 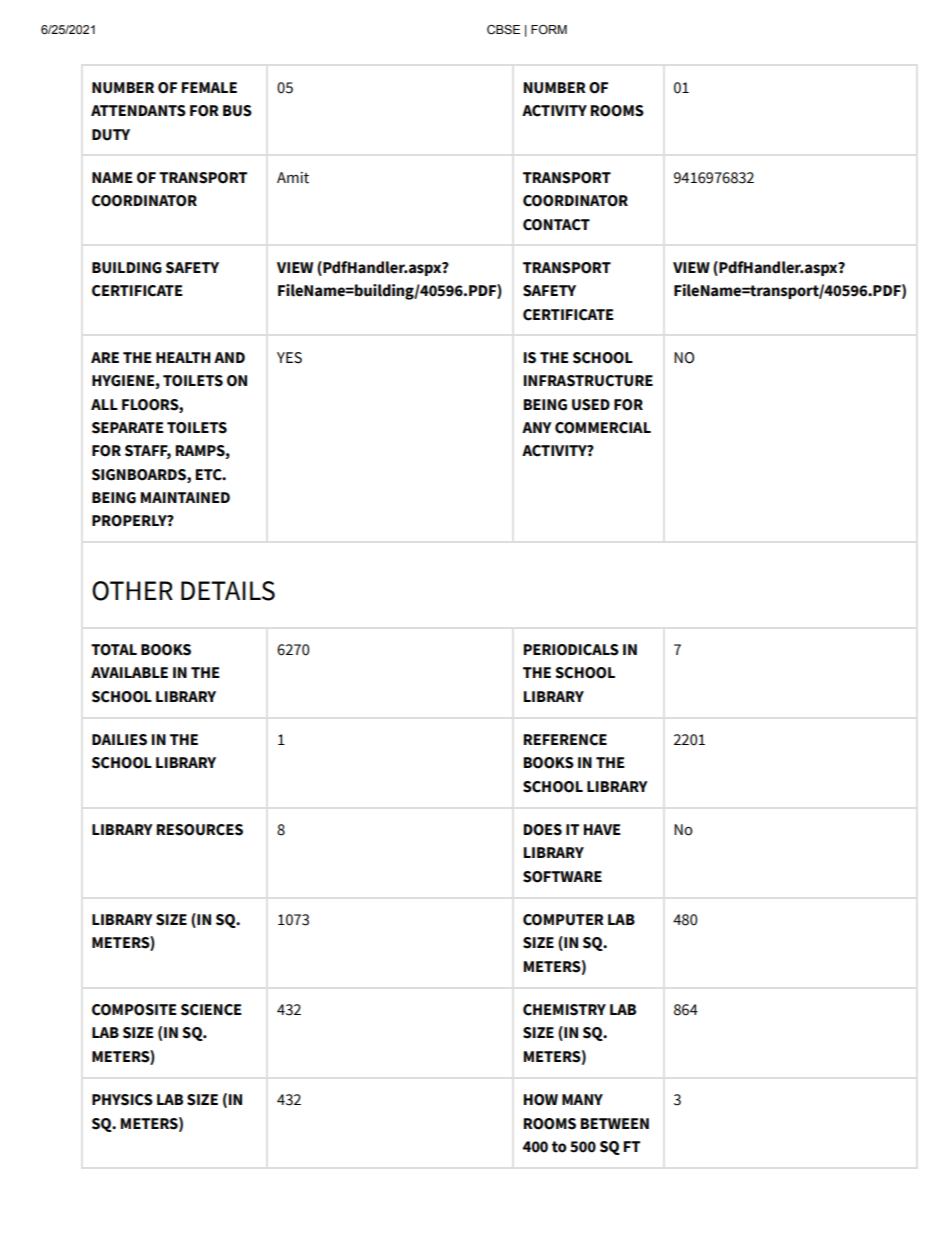 I want to click on PERIODICALS, so click(x=571, y=650).
